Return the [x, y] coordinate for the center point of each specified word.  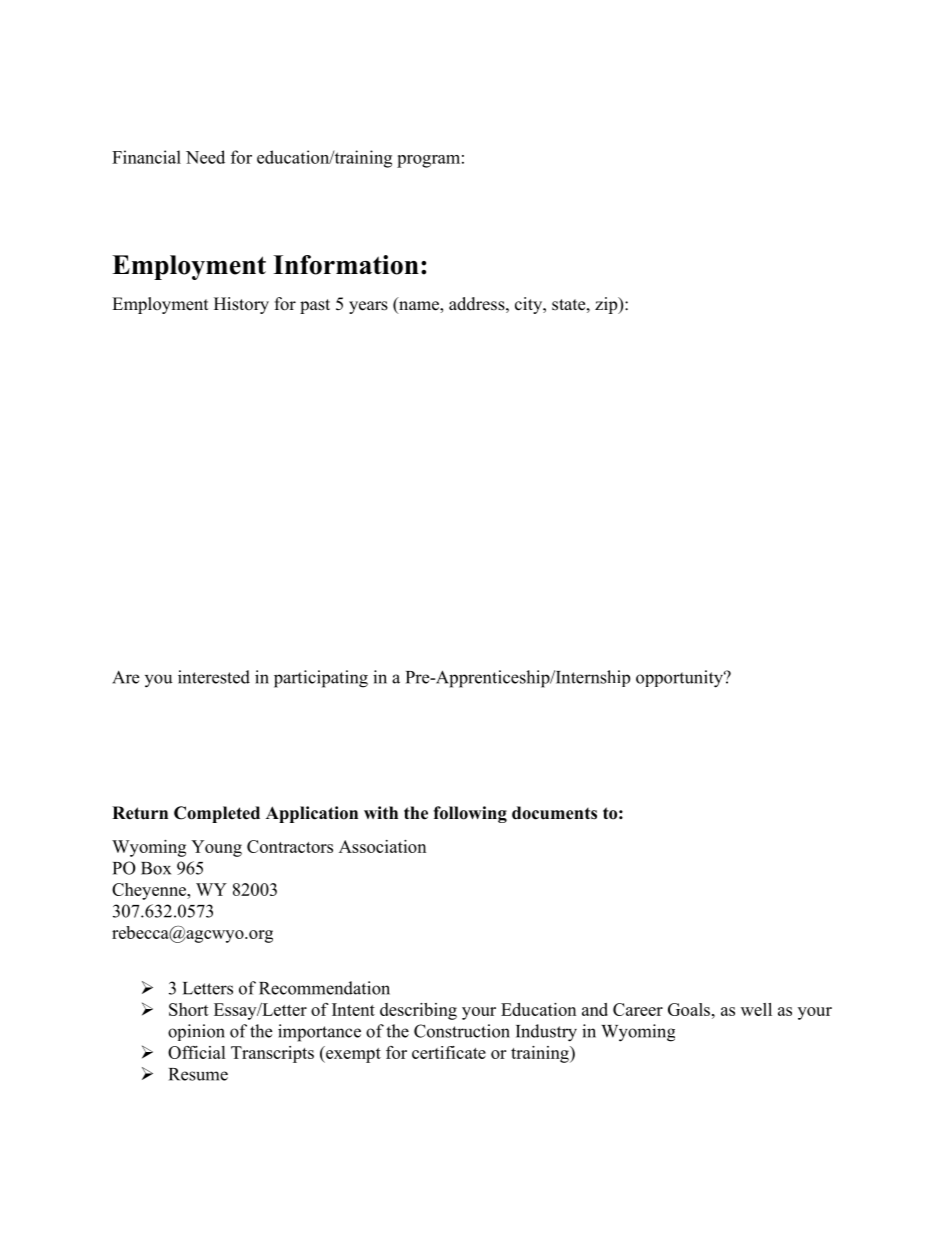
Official [197, 1052]
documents [554, 813]
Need [205, 157]
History [241, 305]
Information [346, 265]
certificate [449, 1052]
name [419, 307]
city [530, 305]
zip [607, 305]
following [470, 814]
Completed [217, 814]
